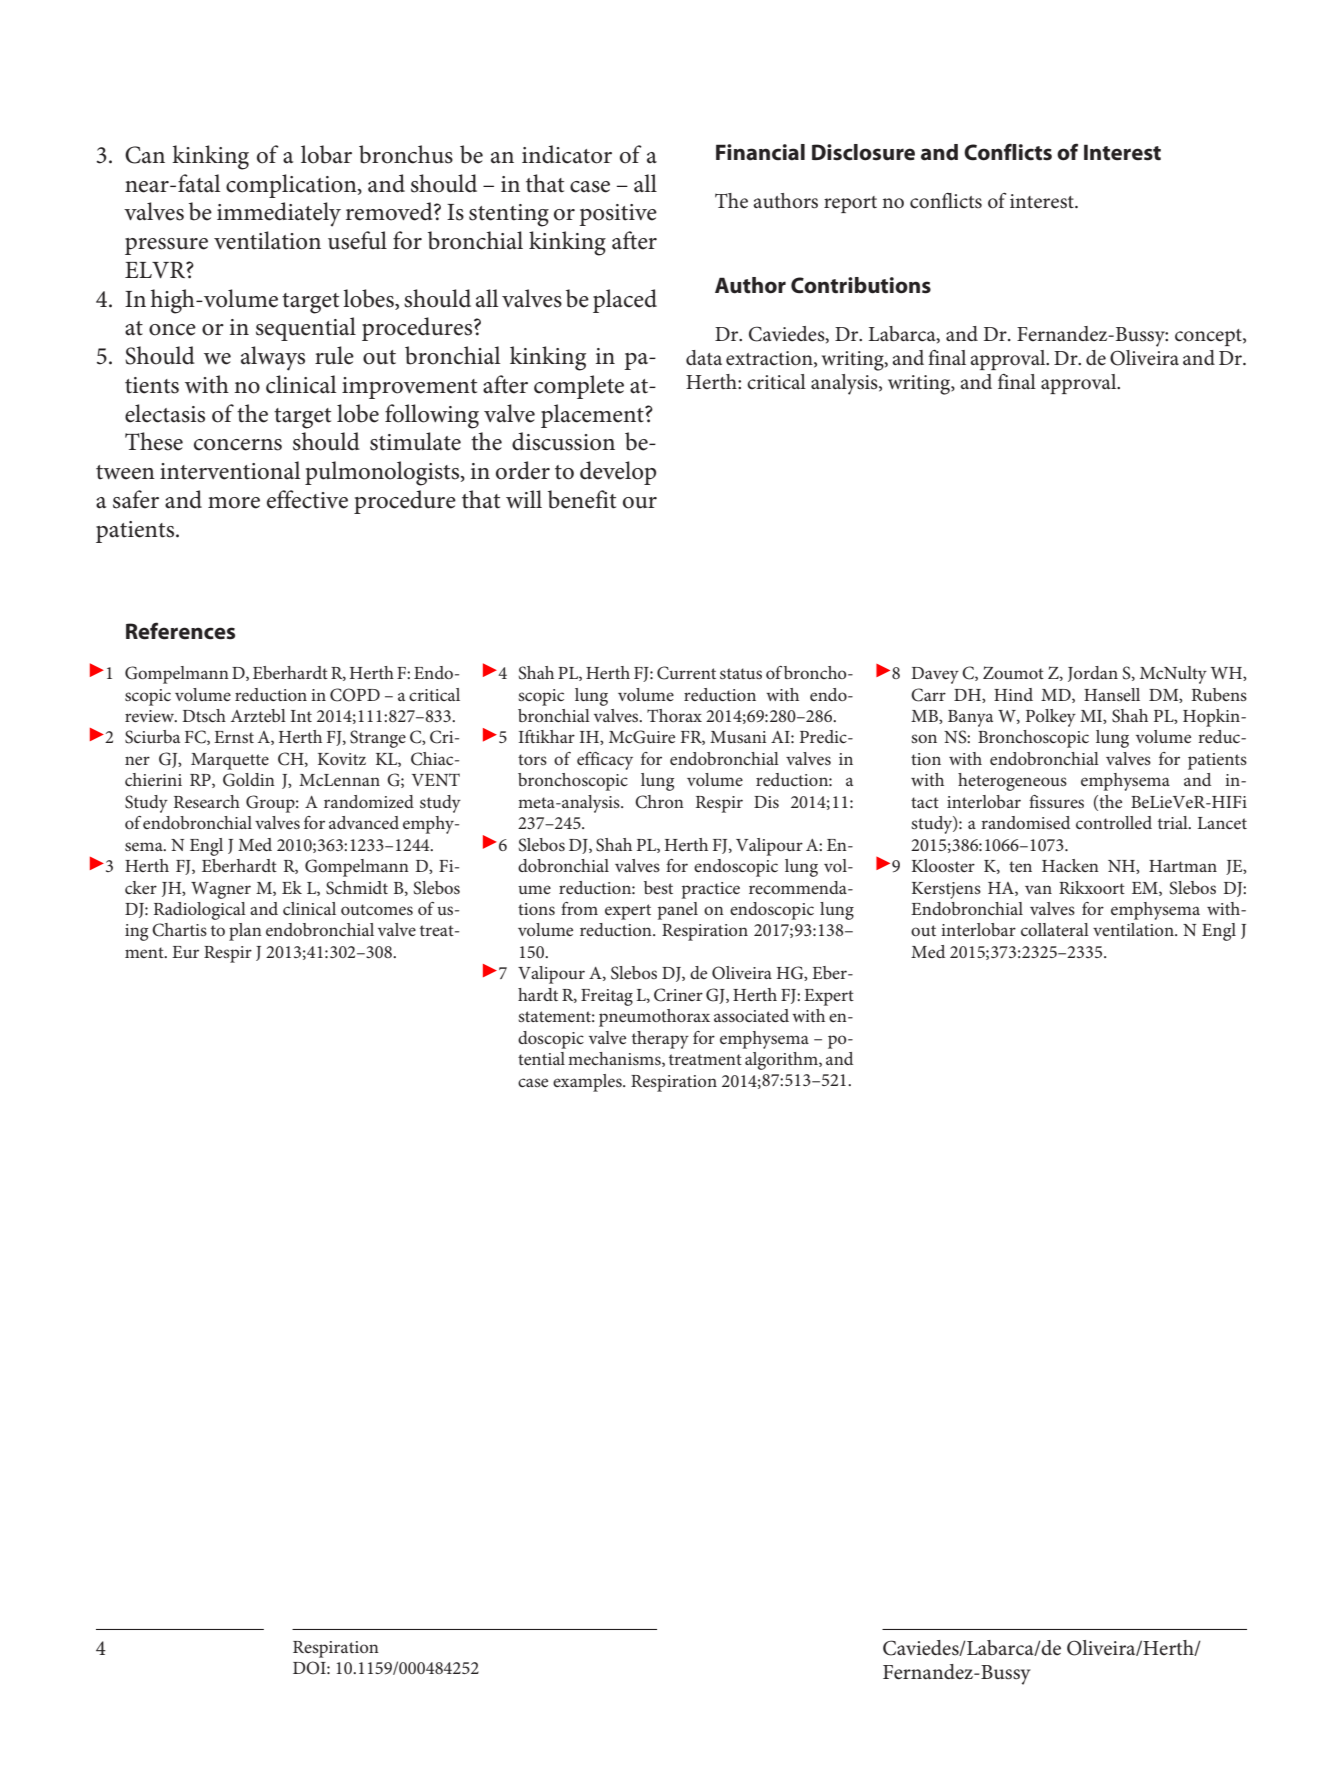 The image size is (1343, 1791). I want to click on develop, so click(618, 473).
